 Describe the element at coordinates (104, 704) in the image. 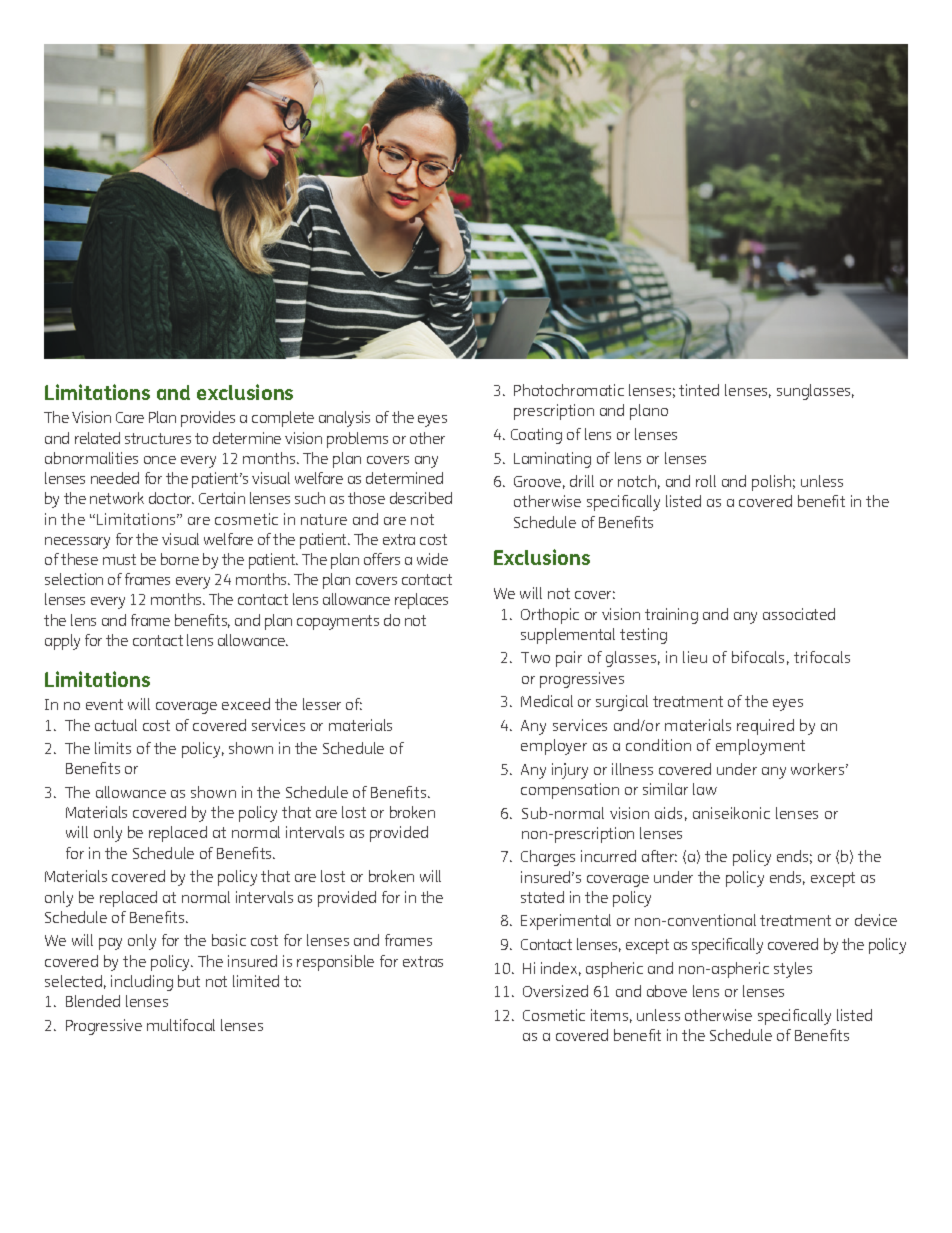

I see `event` at that location.
